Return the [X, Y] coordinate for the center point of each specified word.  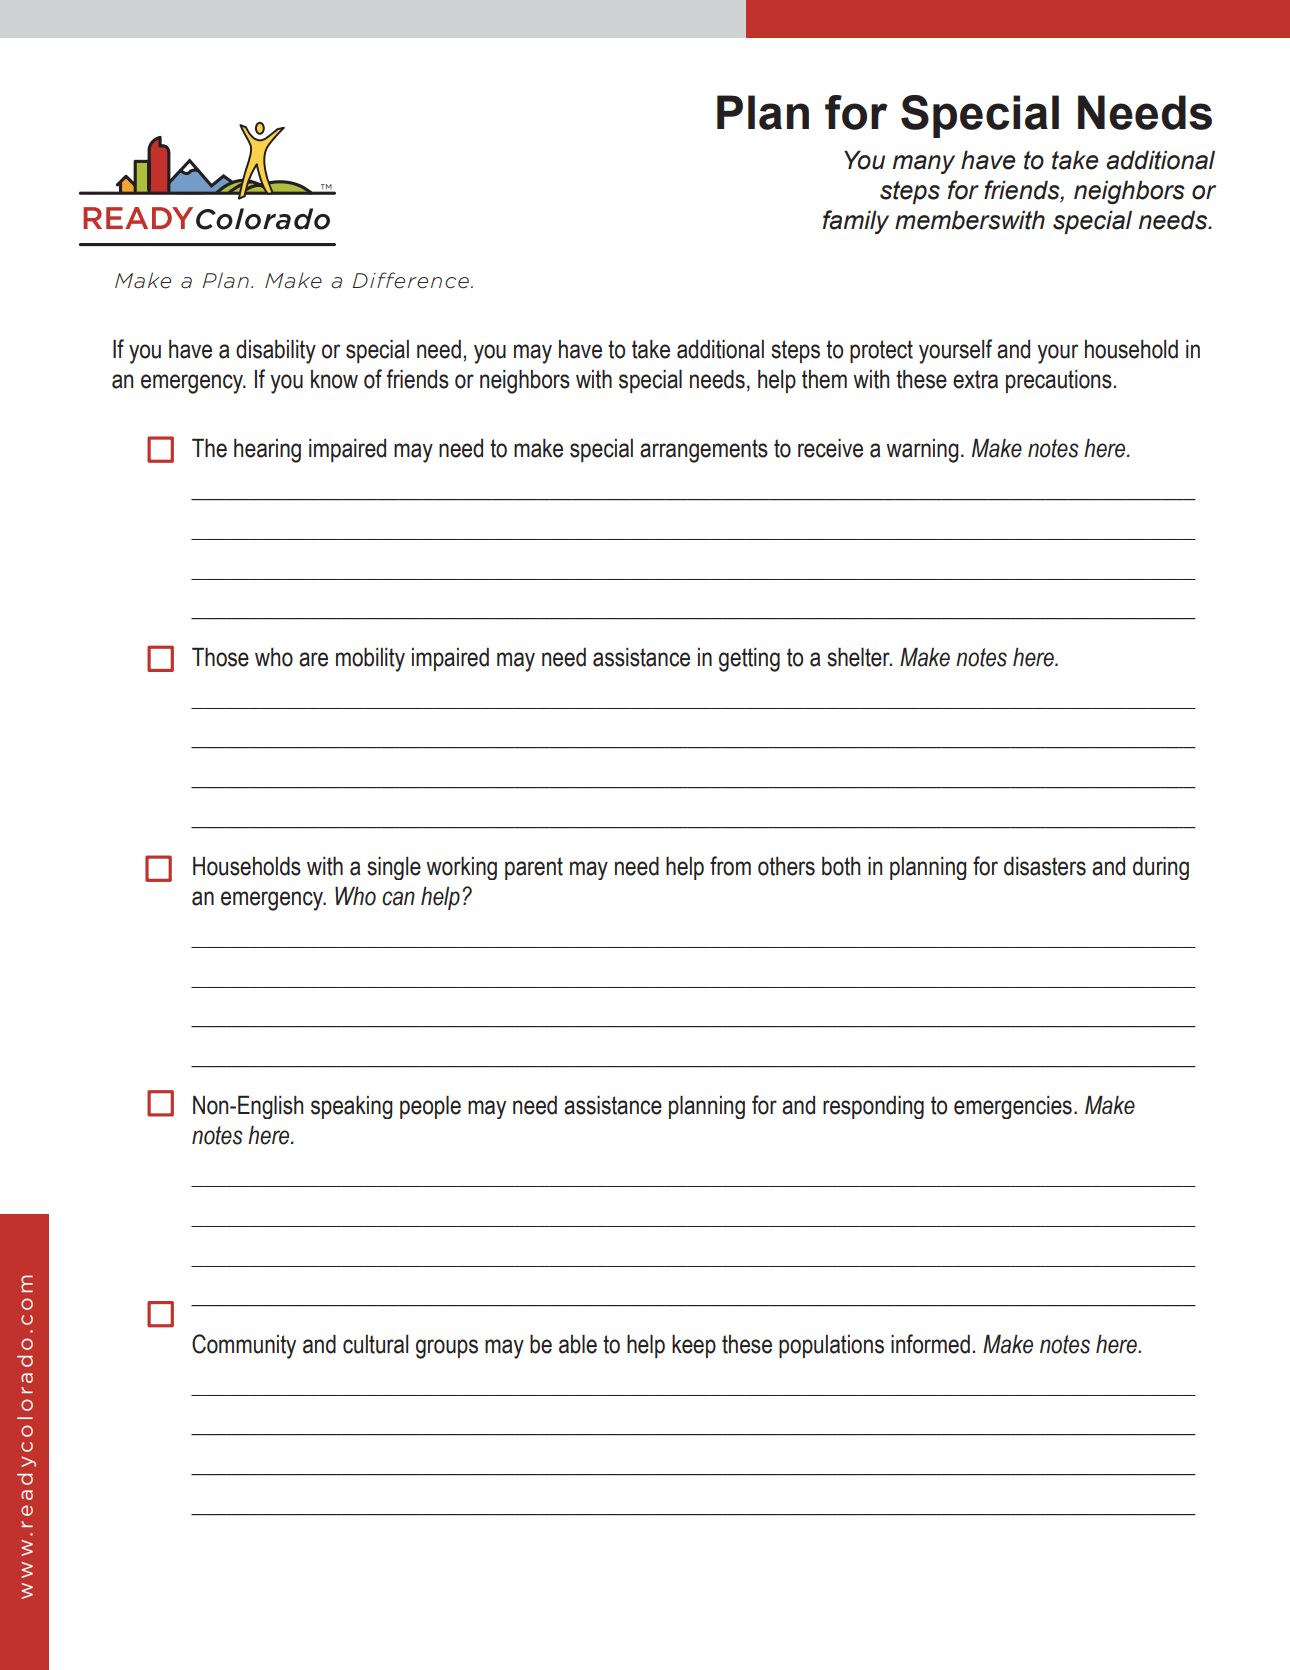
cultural [375, 1344]
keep [694, 1346]
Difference [410, 280]
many [924, 164]
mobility [370, 659]
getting [749, 660]
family [856, 222]
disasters [1045, 866]
